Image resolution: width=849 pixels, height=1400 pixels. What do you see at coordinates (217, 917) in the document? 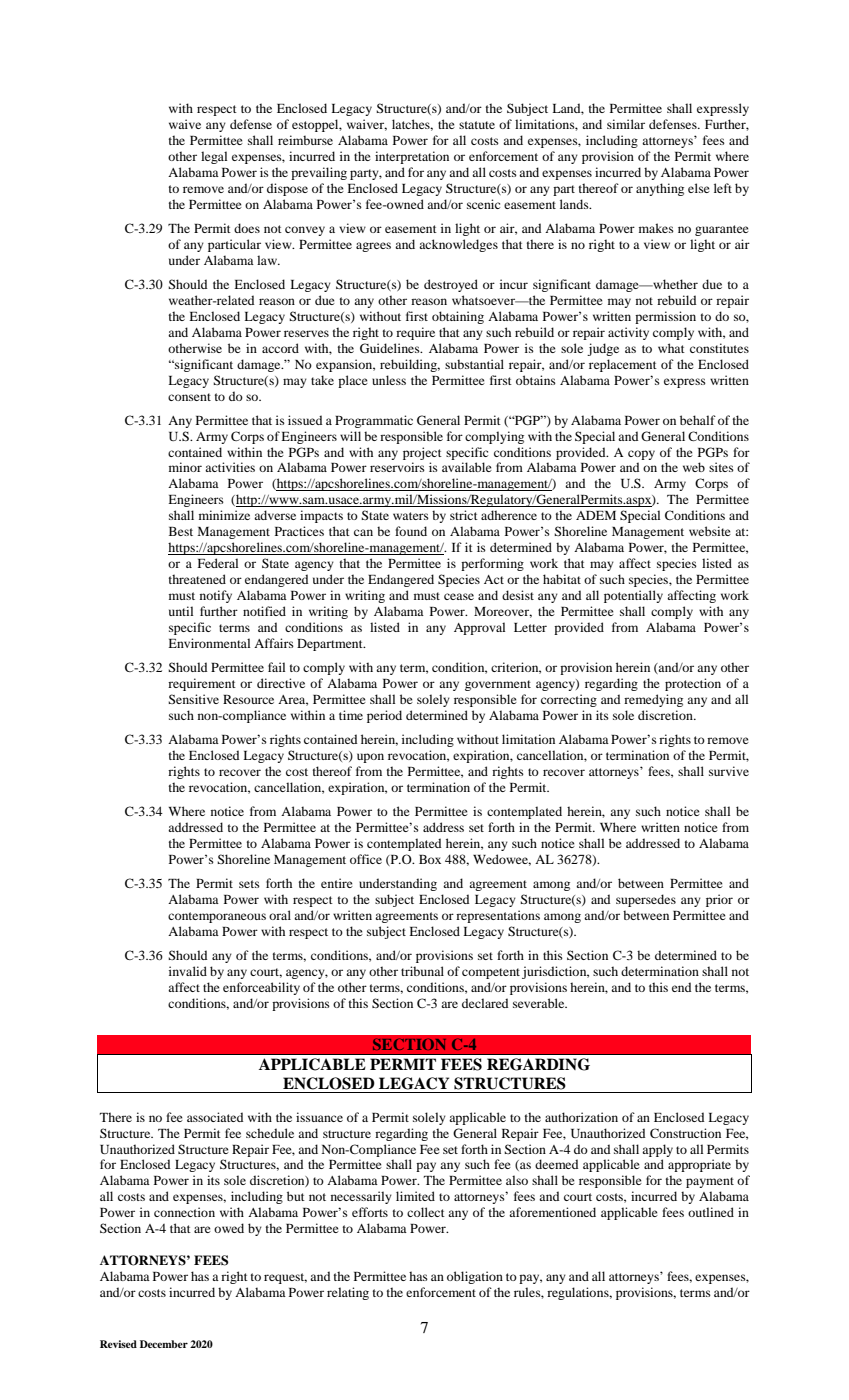
I see `contemporaneous` at bounding box center [217, 917].
